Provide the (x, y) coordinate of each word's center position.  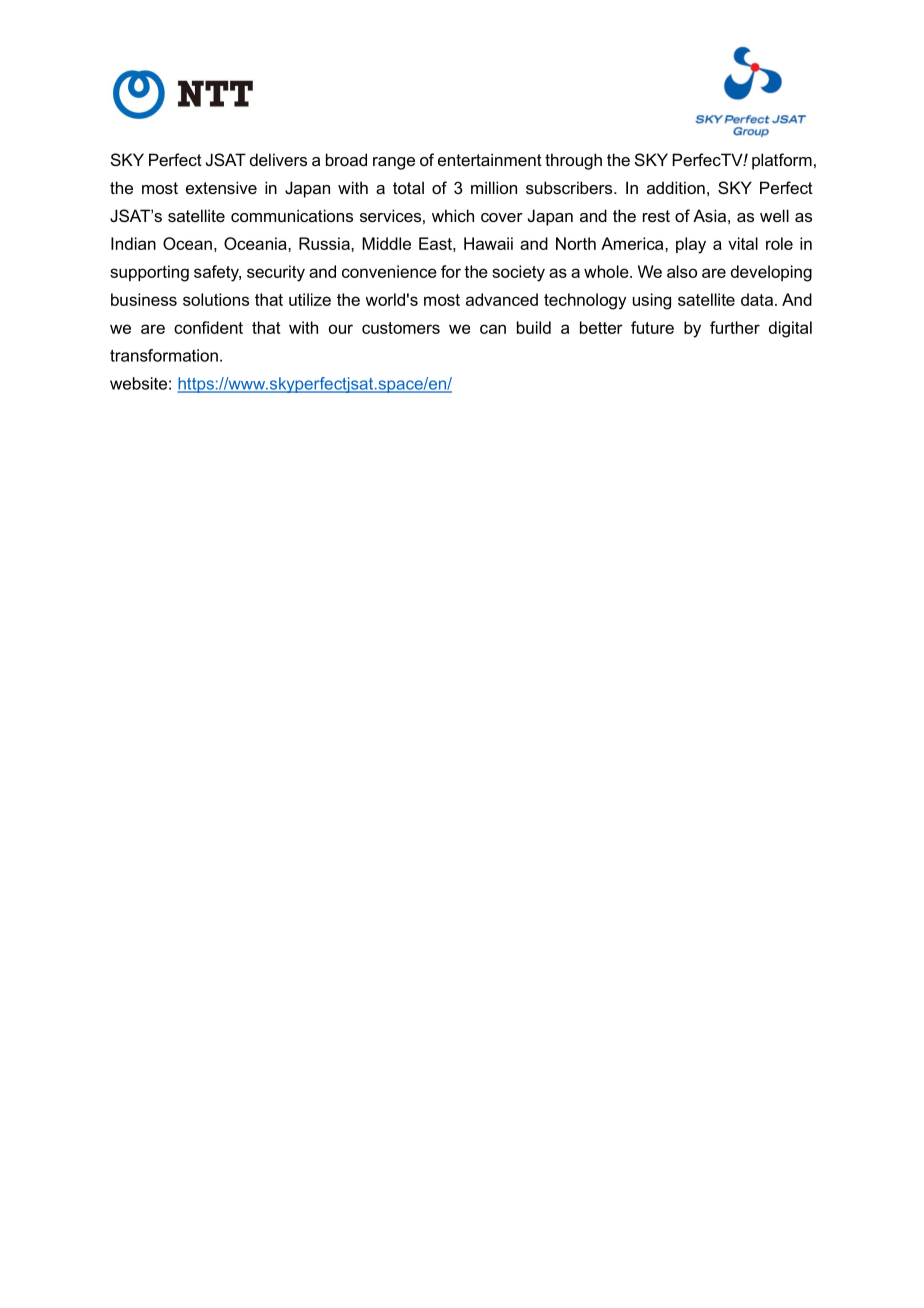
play (691, 245)
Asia (709, 215)
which (453, 215)
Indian (133, 243)
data (758, 299)
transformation (164, 355)
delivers (278, 159)
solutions (216, 299)
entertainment (490, 159)
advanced (502, 299)
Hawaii (488, 243)
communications (292, 215)
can (493, 329)
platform (782, 161)
